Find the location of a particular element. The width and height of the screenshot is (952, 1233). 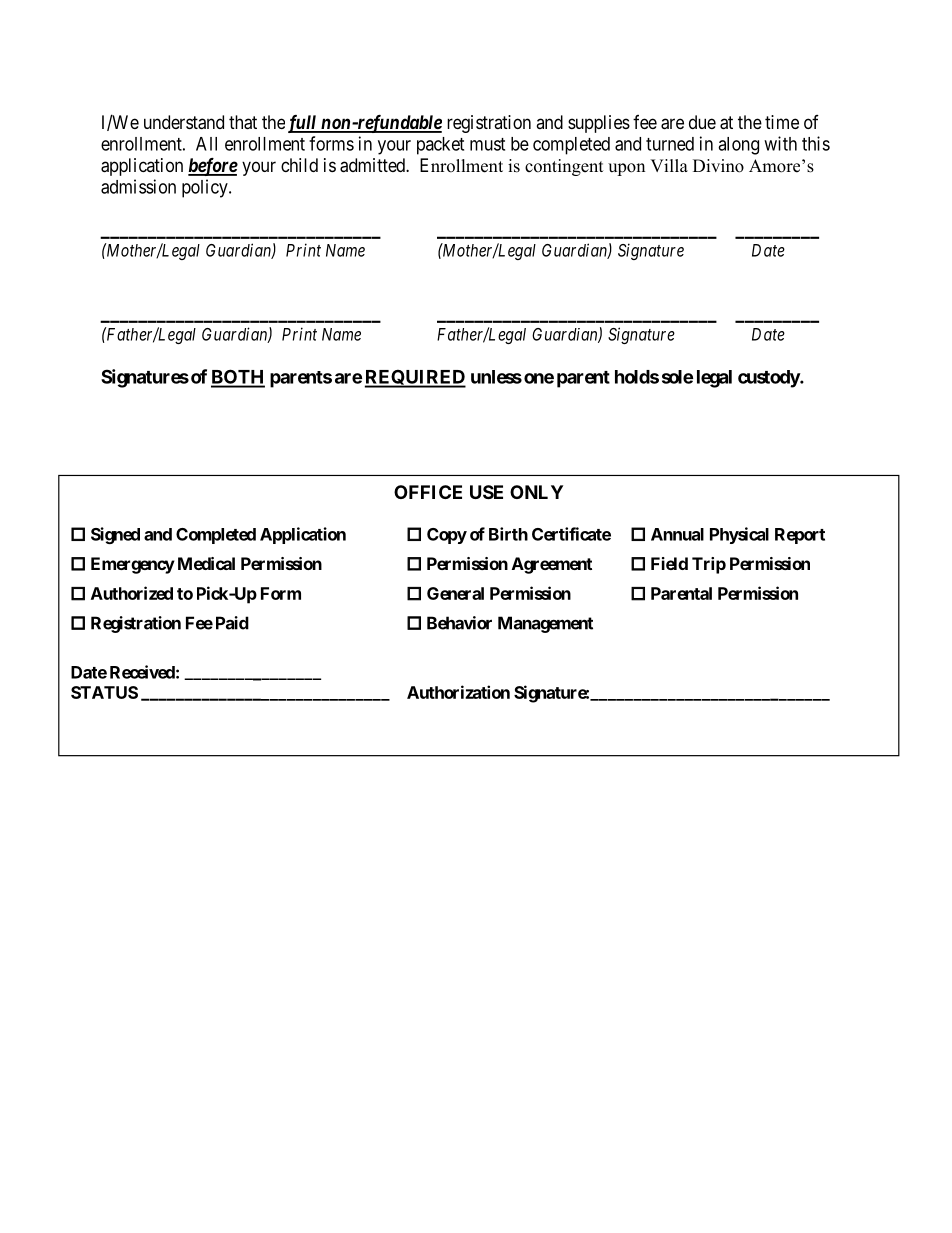

custody is located at coordinates (769, 379).
